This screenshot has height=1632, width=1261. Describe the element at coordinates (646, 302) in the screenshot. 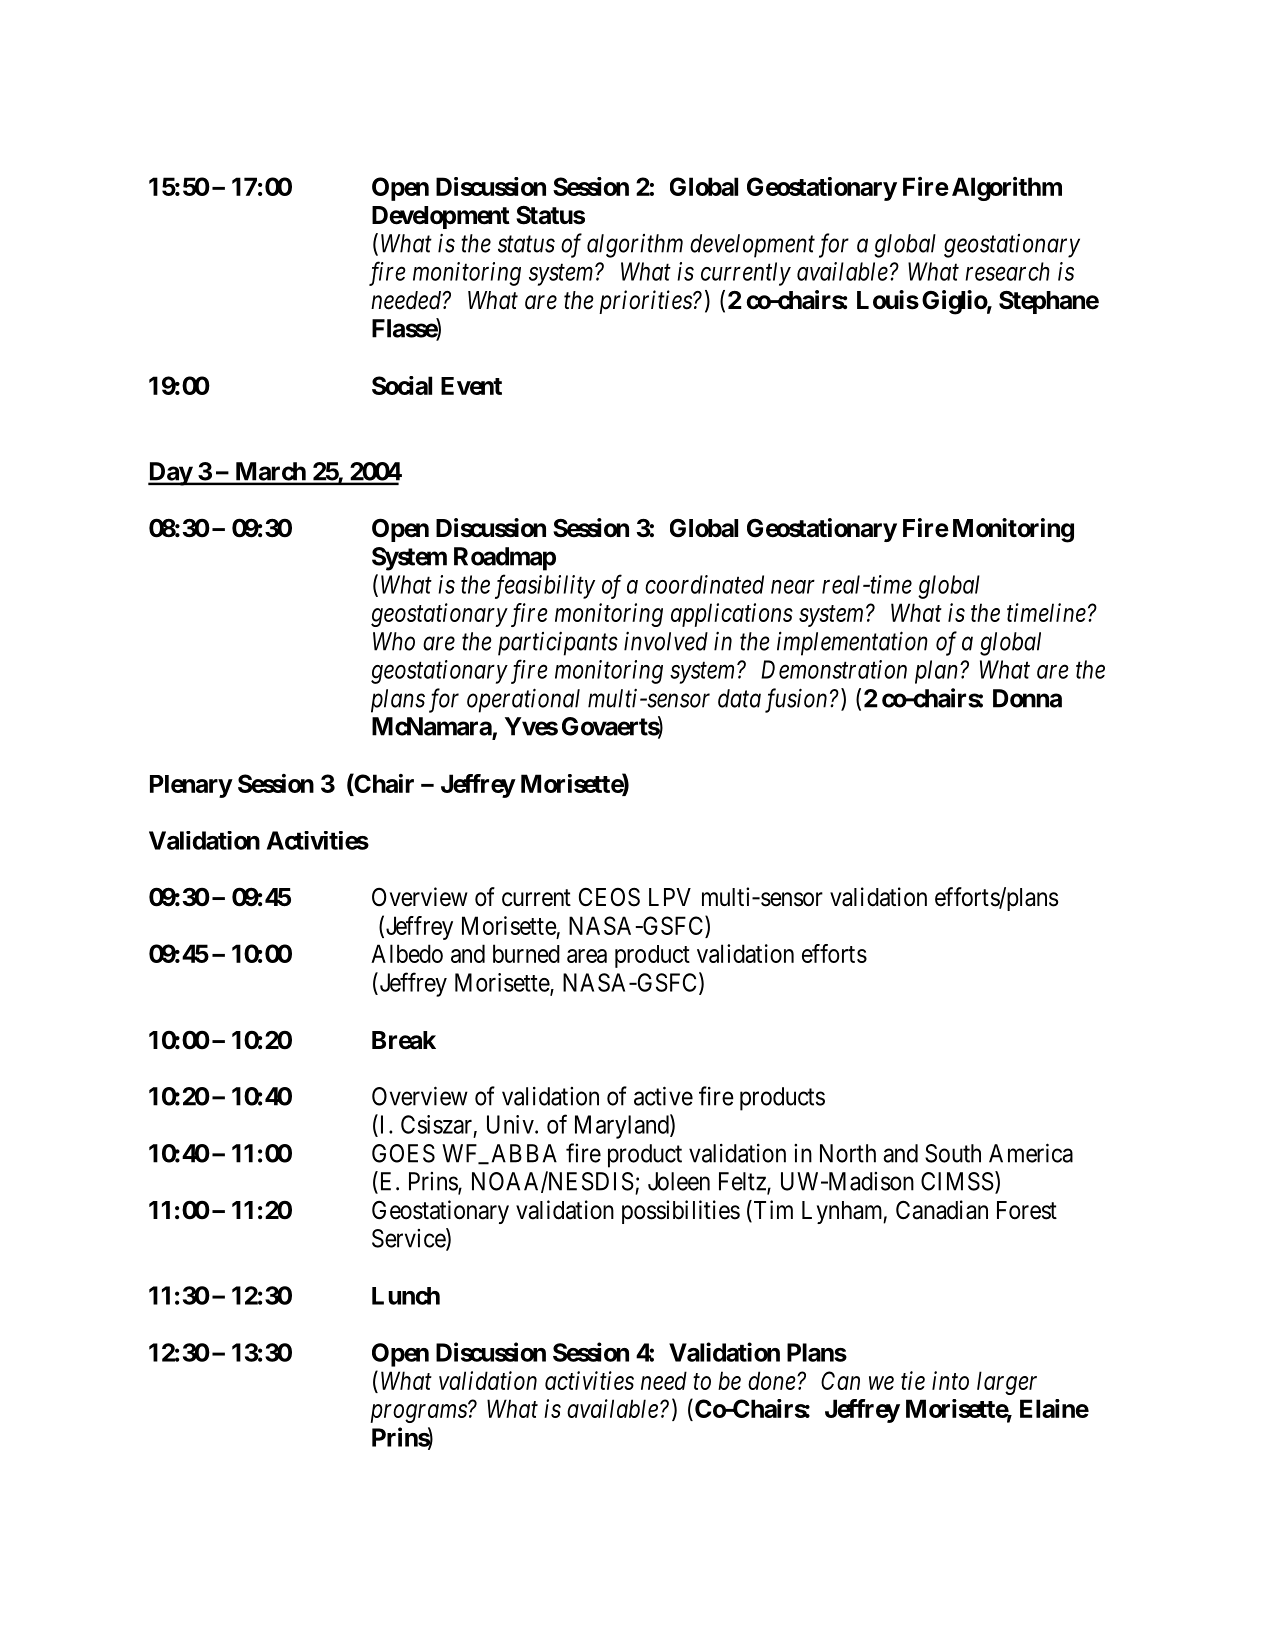

I see `priorities` at that location.
